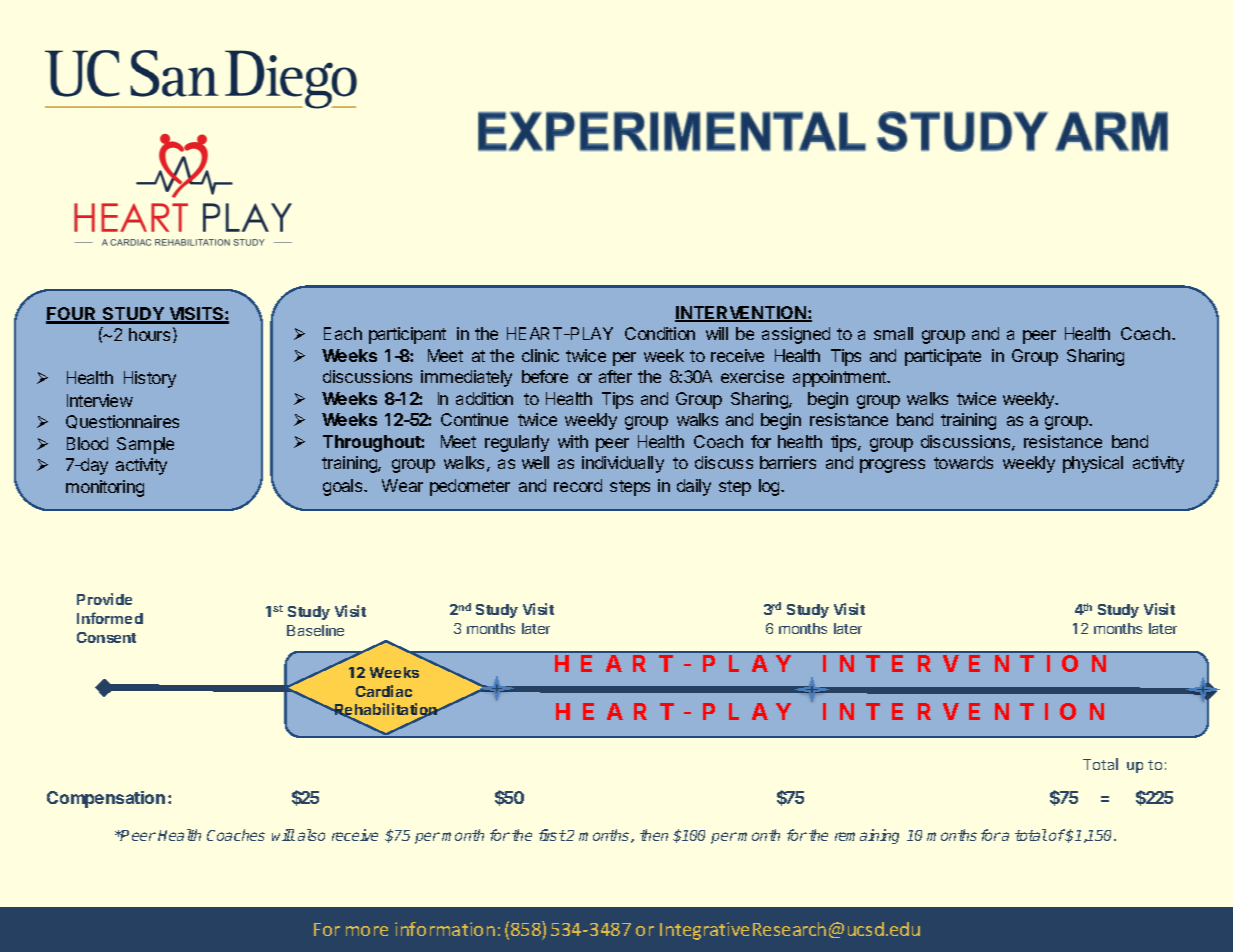  I want to click on monitoring, so click(105, 488).
